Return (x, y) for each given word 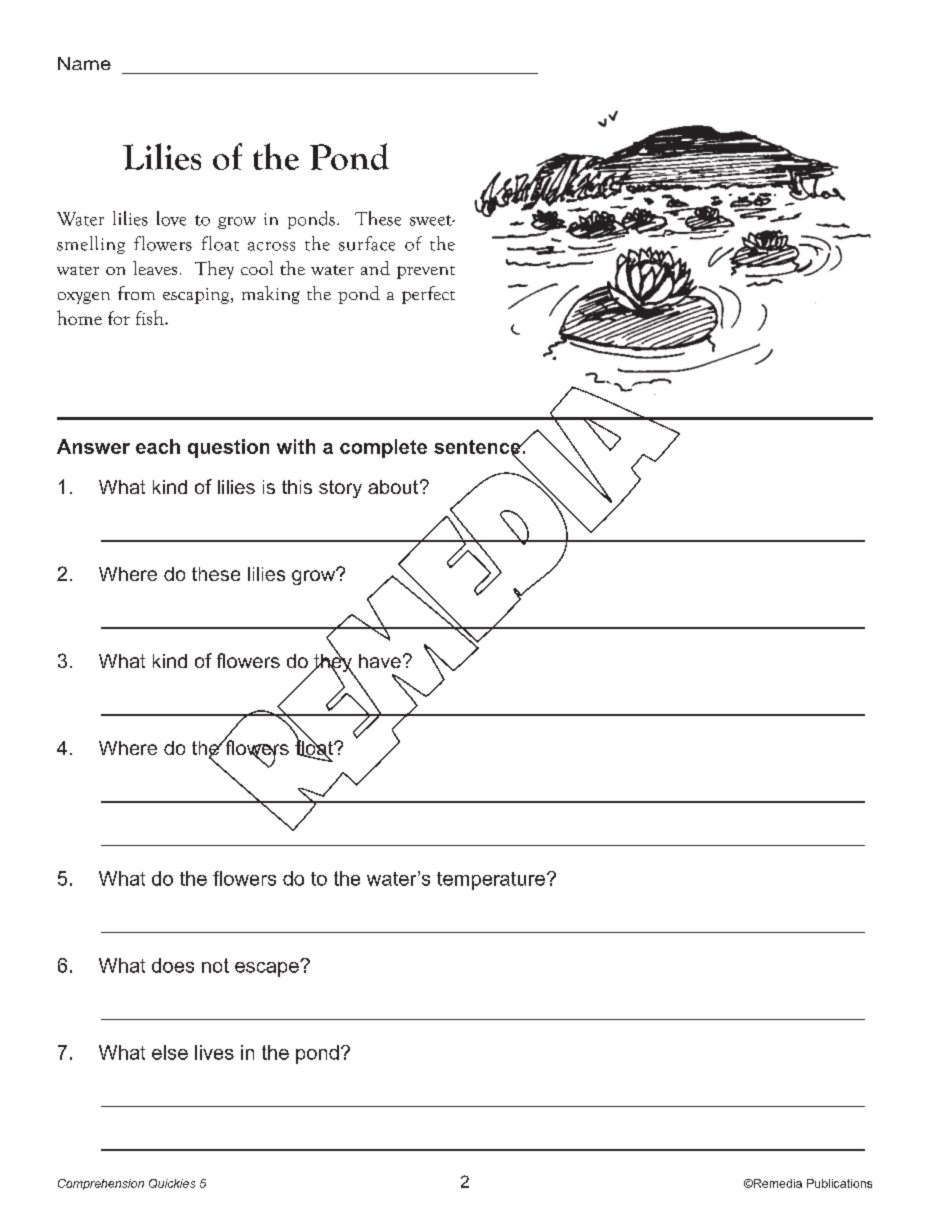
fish (151, 317)
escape (268, 969)
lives (214, 1052)
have (380, 661)
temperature (491, 881)
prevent (426, 272)
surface (367, 243)
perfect (428, 295)
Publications (839, 1183)
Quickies (172, 1183)
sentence (478, 448)
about (394, 487)
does (173, 965)
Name (84, 63)
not (215, 965)
